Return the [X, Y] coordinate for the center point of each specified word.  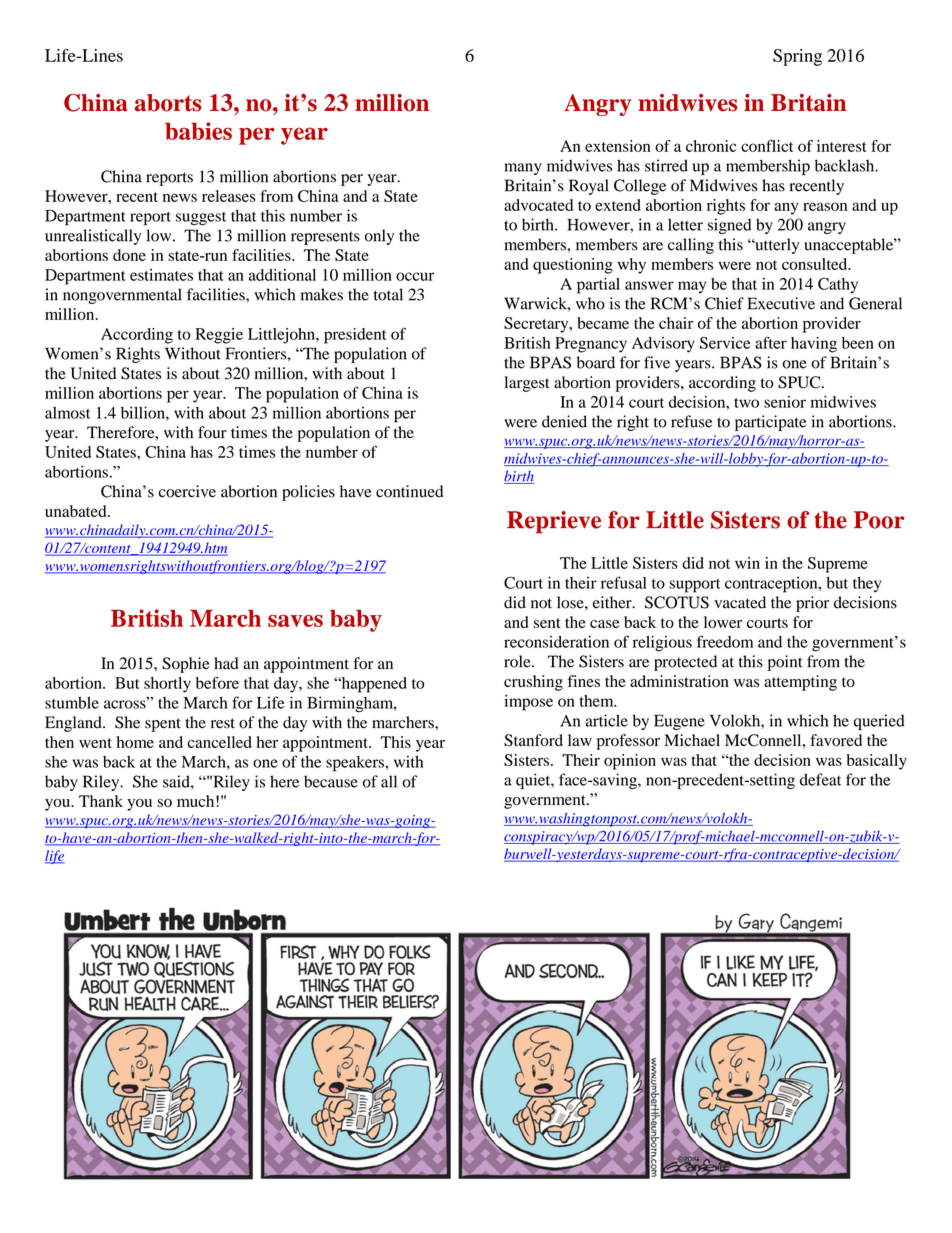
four [212, 432]
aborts [168, 103]
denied [564, 421]
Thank [101, 801]
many [523, 169]
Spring [797, 57]
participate [770, 423]
